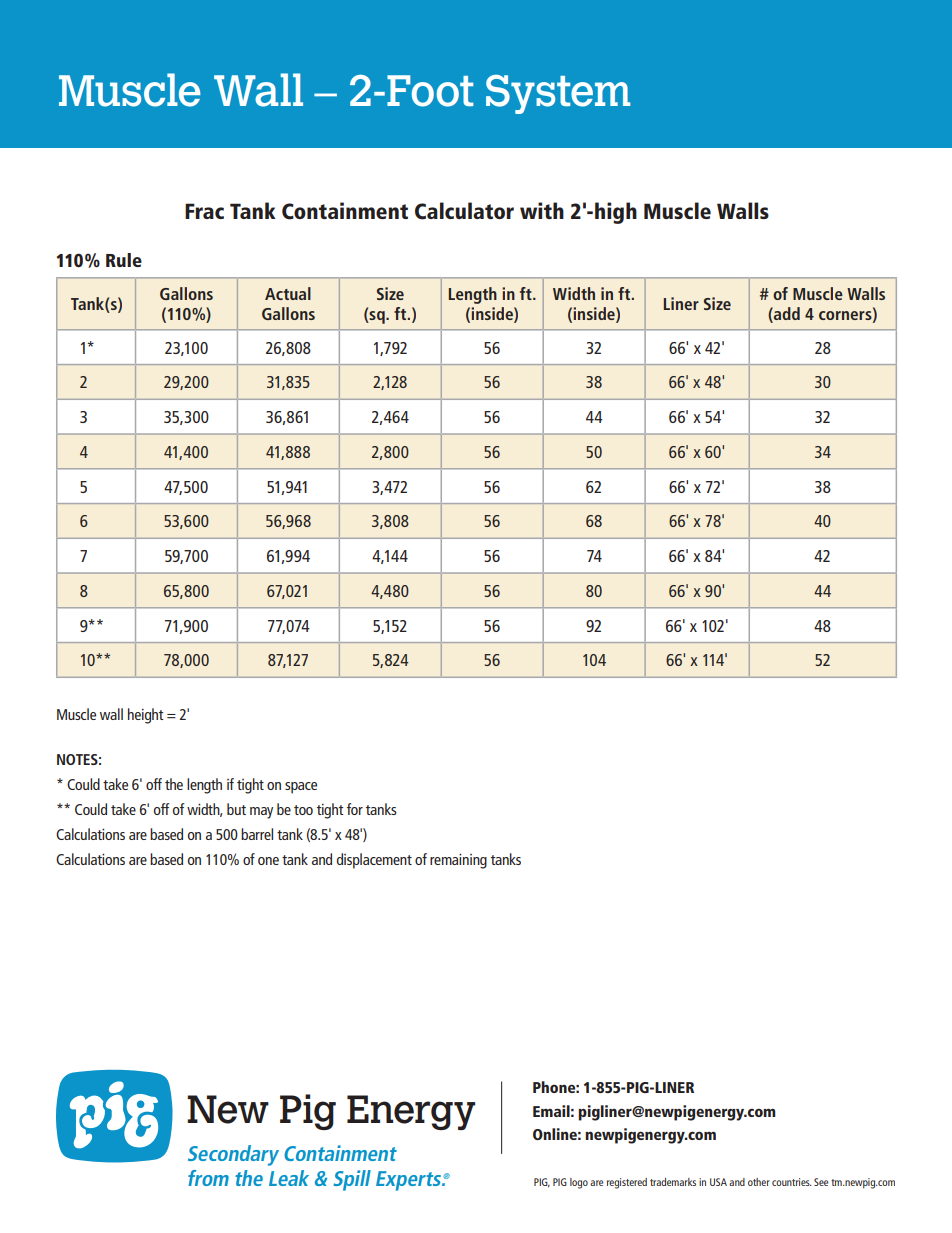 This screenshot has width=952, height=1233. What do you see at coordinates (558, 94) in the screenshot?
I see `System` at bounding box center [558, 94].
